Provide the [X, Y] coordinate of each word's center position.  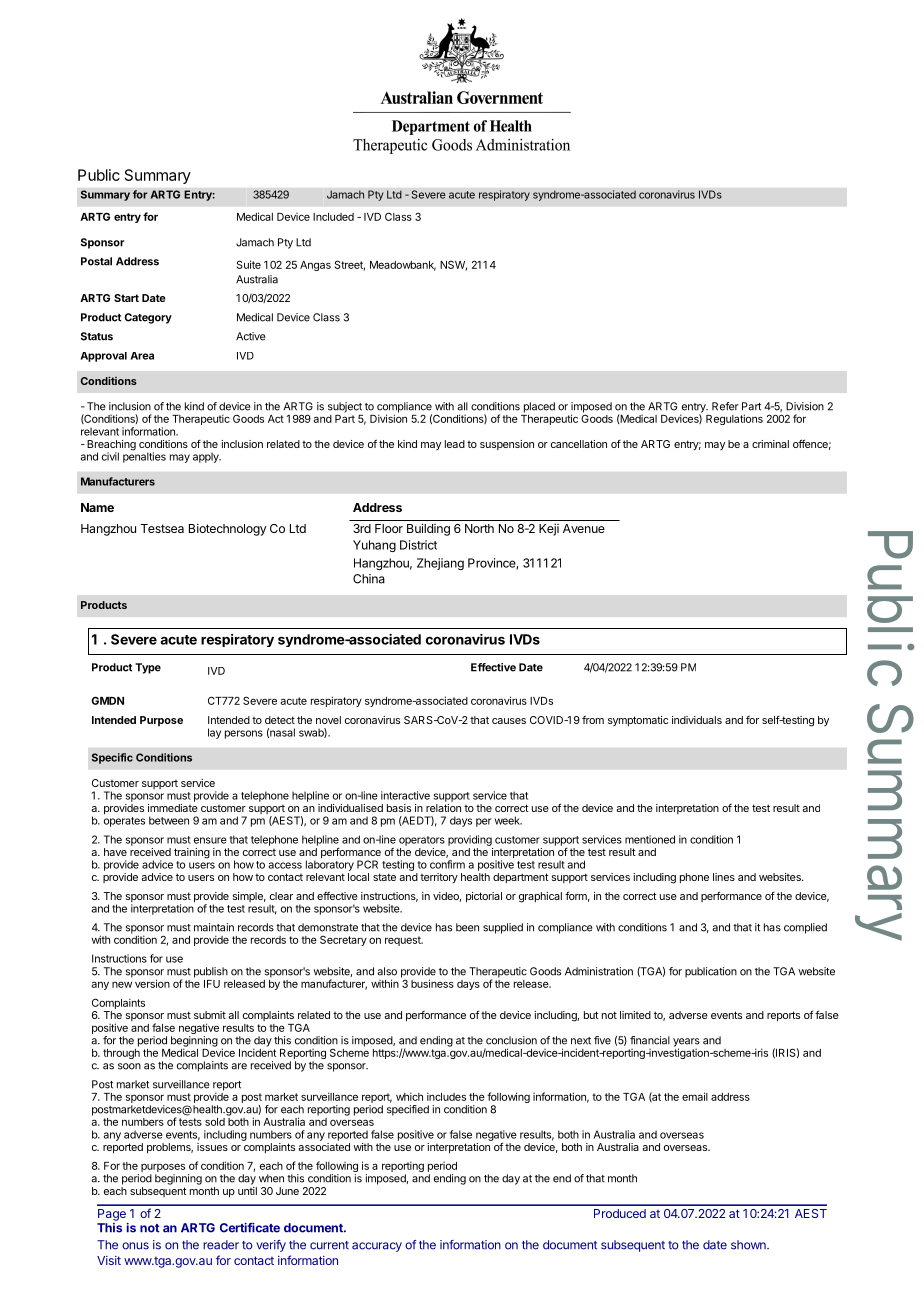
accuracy [377, 1247]
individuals [697, 720]
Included [333, 217]
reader [221, 1245]
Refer [725, 406]
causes [509, 721]
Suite [249, 264]
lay [214, 733]
